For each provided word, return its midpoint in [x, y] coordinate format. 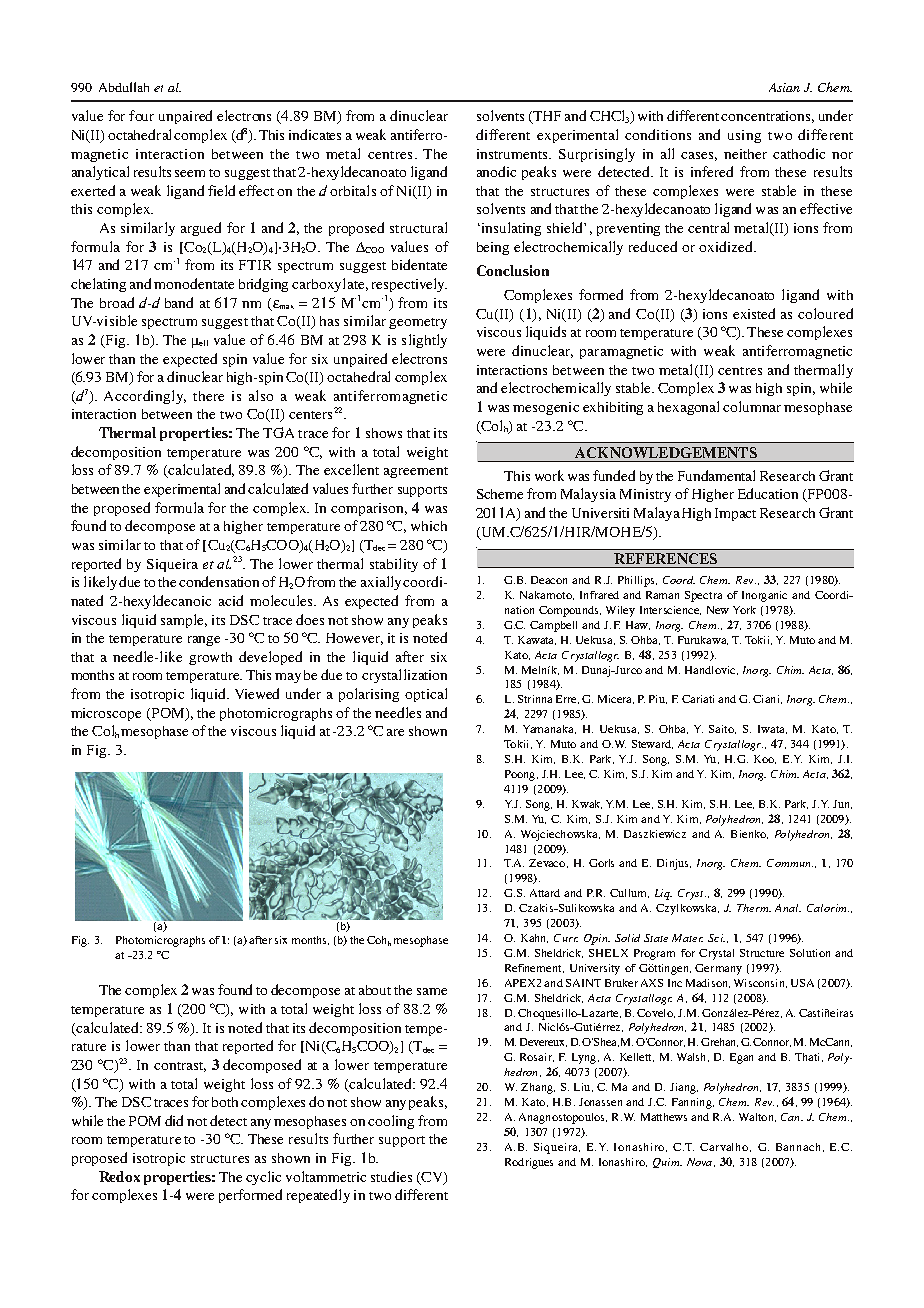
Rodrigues [529, 1163]
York [744, 610]
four [141, 115]
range [204, 641]
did [174, 1120]
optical [426, 695]
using [744, 136]
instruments [514, 154]
